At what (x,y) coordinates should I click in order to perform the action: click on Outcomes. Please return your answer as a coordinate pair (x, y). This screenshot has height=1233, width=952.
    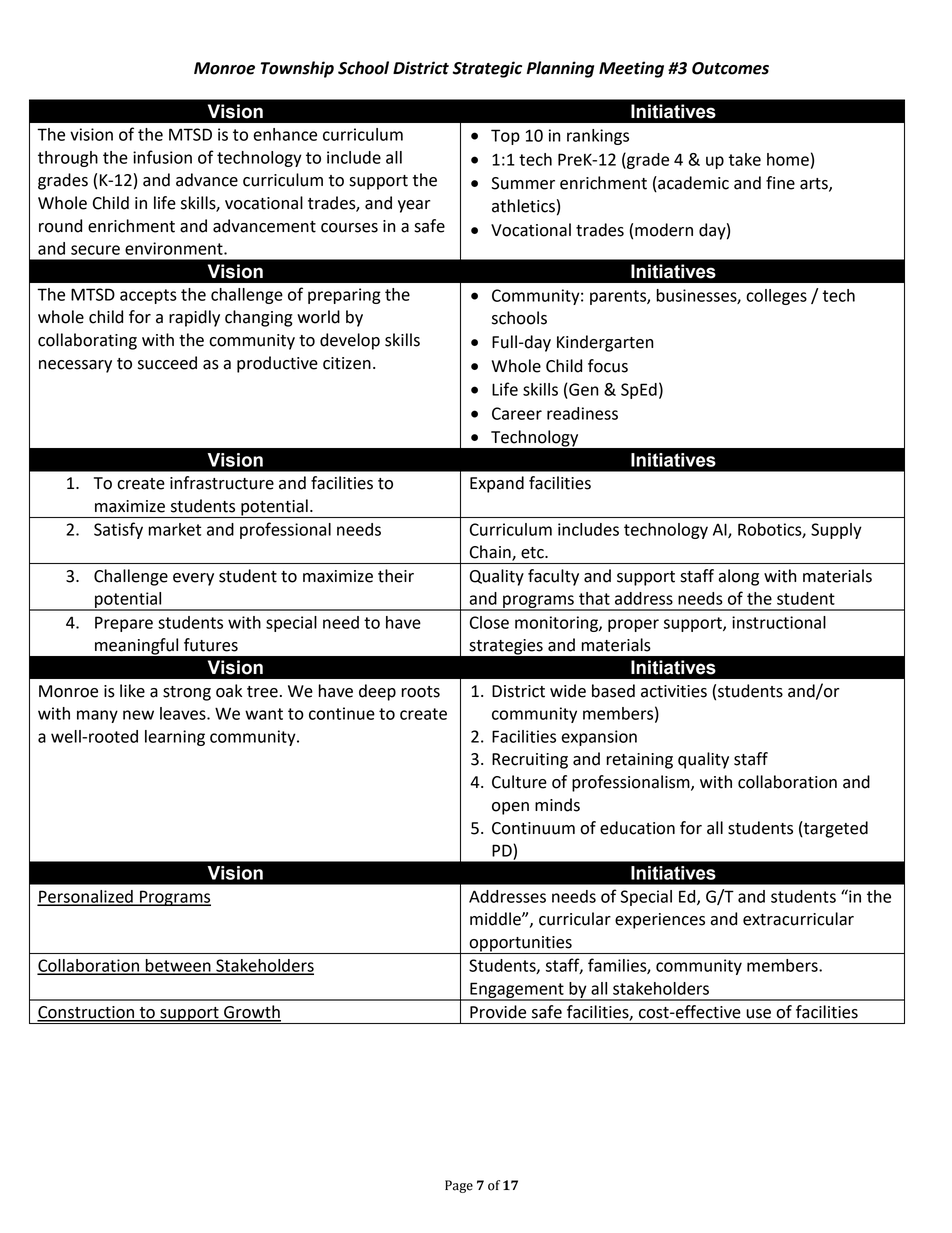
    Looking at the image, I should click on (730, 68).
